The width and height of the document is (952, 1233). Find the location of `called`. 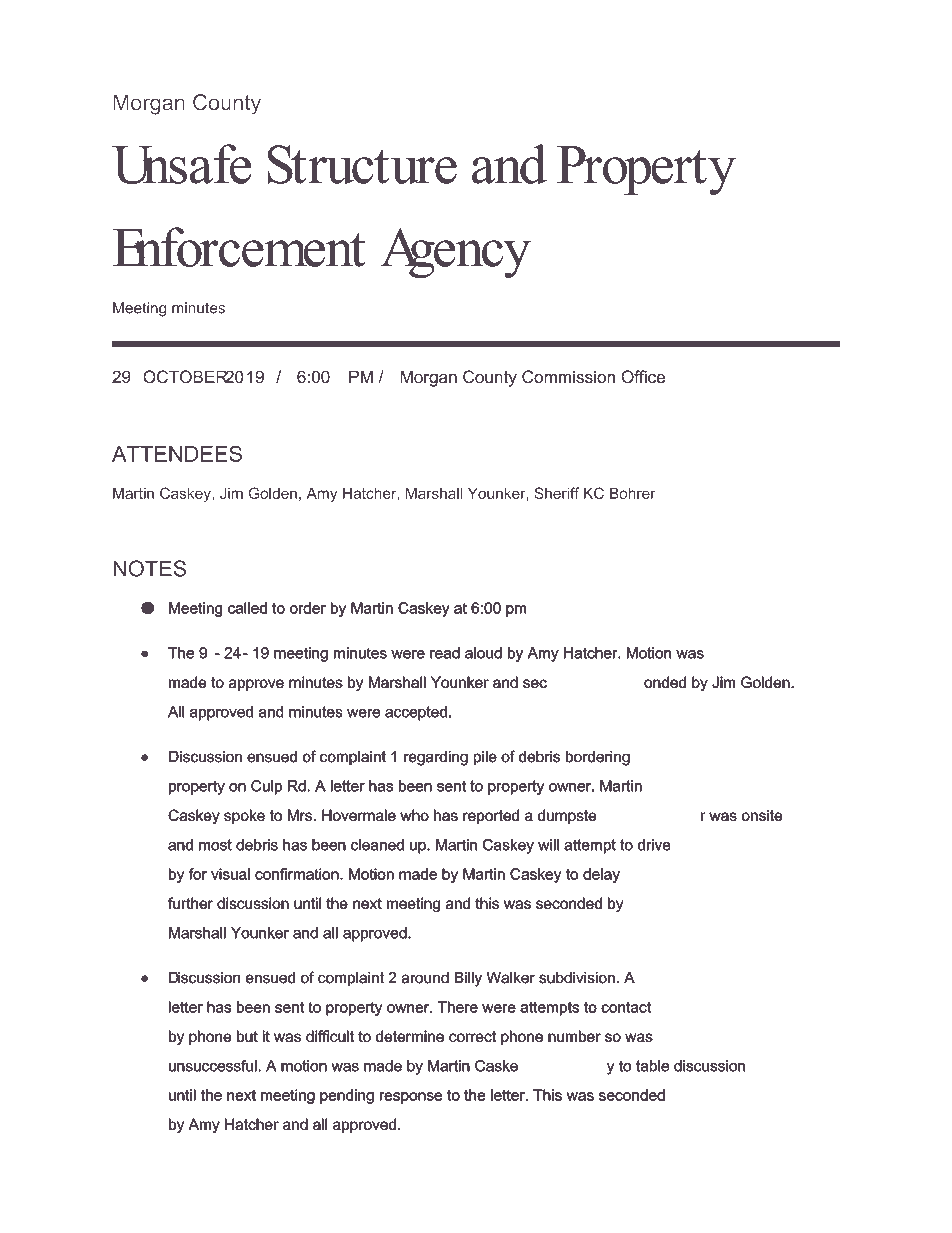

called is located at coordinates (247, 608).
